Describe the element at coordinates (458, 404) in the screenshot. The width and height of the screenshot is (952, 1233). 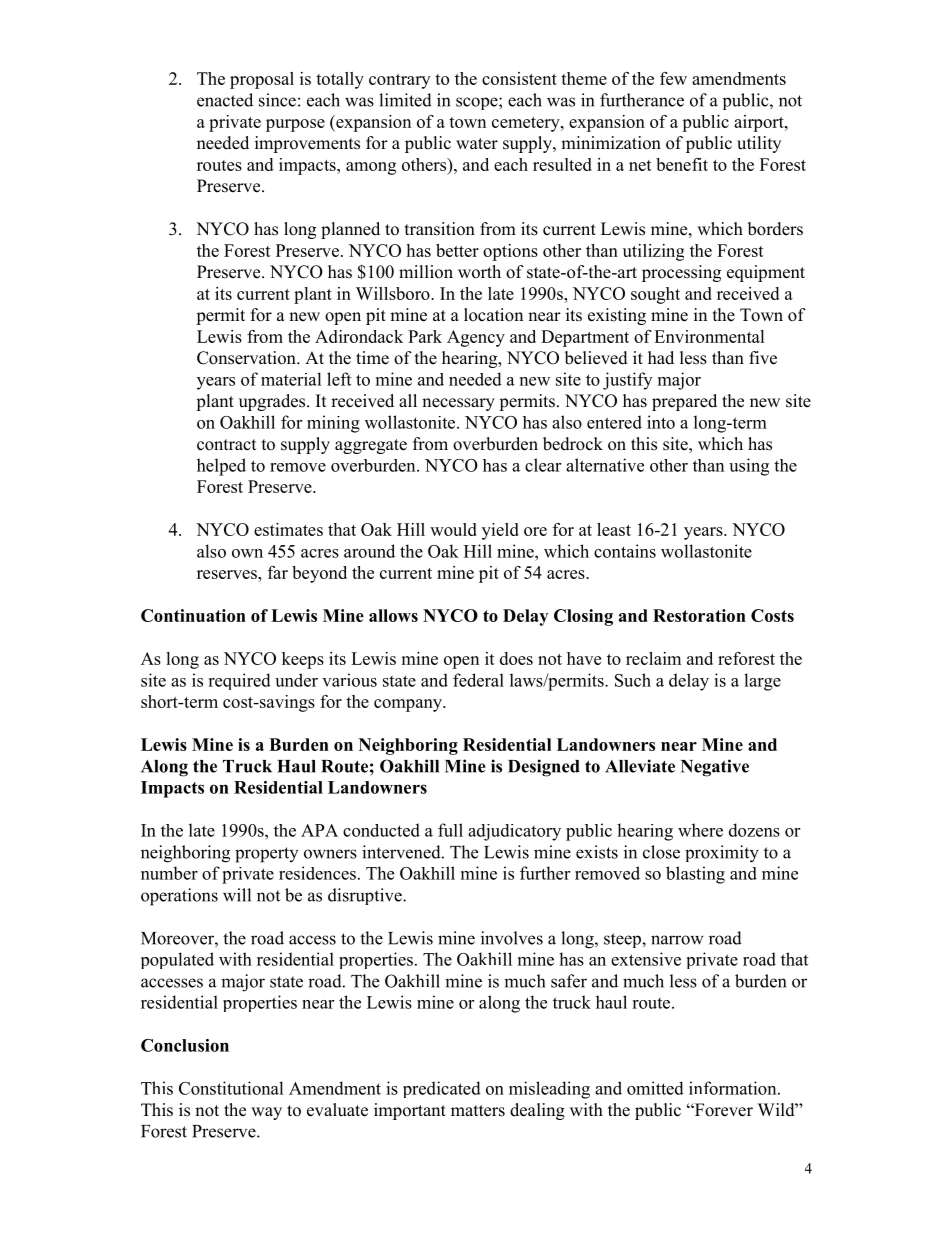
I see `necessary` at that location.
